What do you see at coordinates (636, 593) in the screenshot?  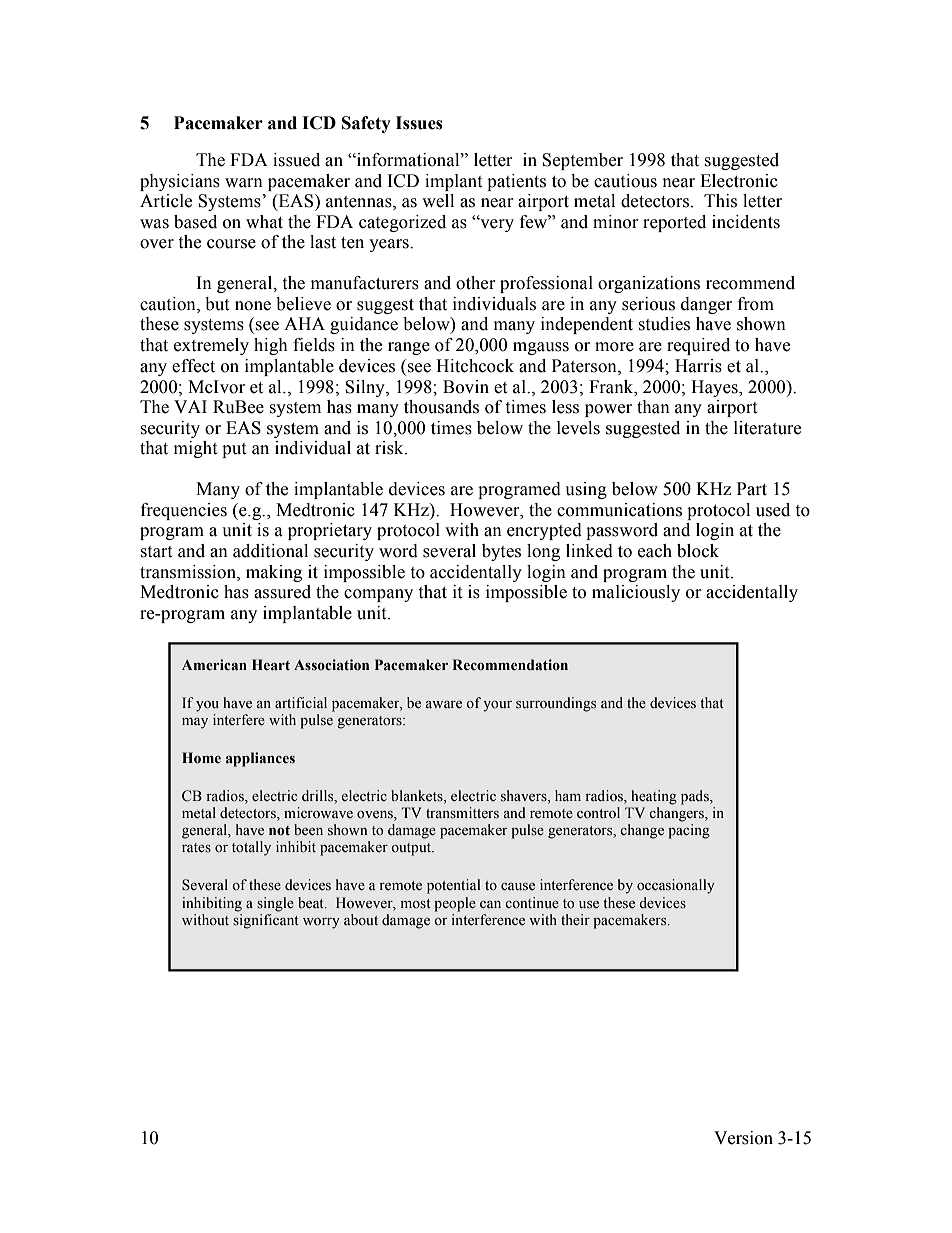 I see `maliciously` at bounding box center [636, 593].
